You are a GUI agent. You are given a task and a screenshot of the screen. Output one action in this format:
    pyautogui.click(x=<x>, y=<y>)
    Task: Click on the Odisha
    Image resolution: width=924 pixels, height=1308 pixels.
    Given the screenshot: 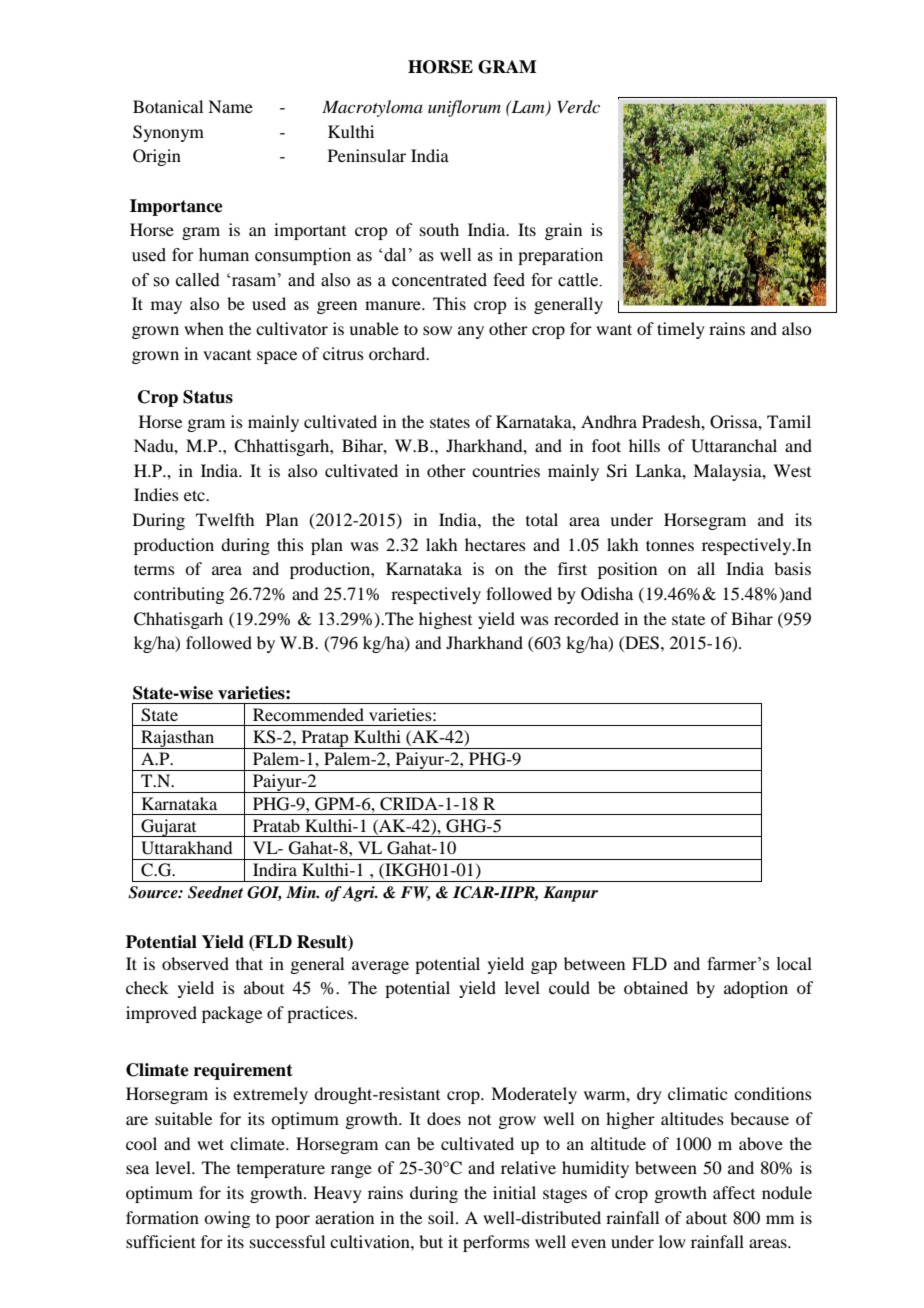 What is the action you would take?
    pyautogui.click(x=607, y=594)
